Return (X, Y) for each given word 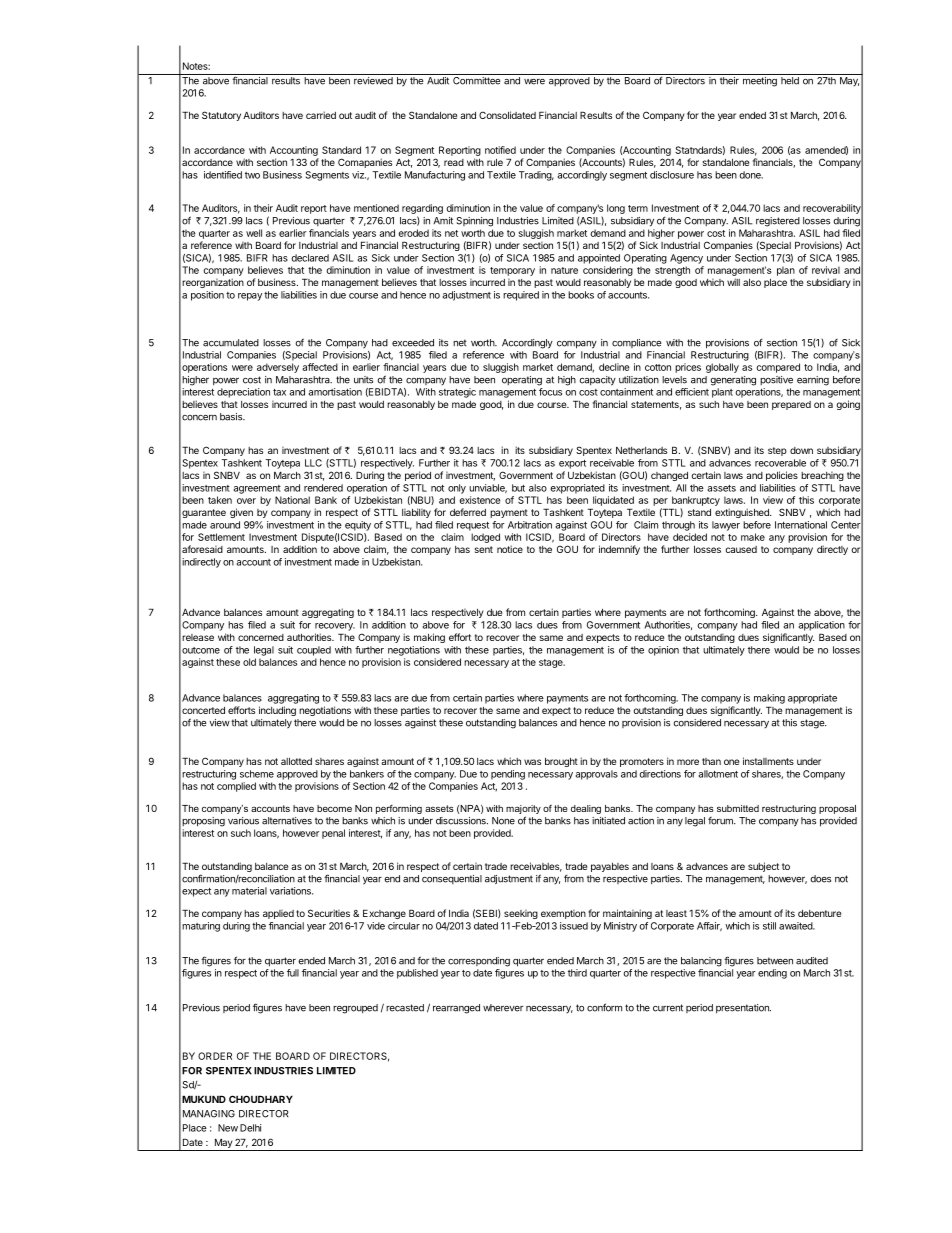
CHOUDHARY (261, 1099)
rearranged (456, 1009)
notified (500, 150)
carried (321, 115)
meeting (760, 82)
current (668, 1008)
